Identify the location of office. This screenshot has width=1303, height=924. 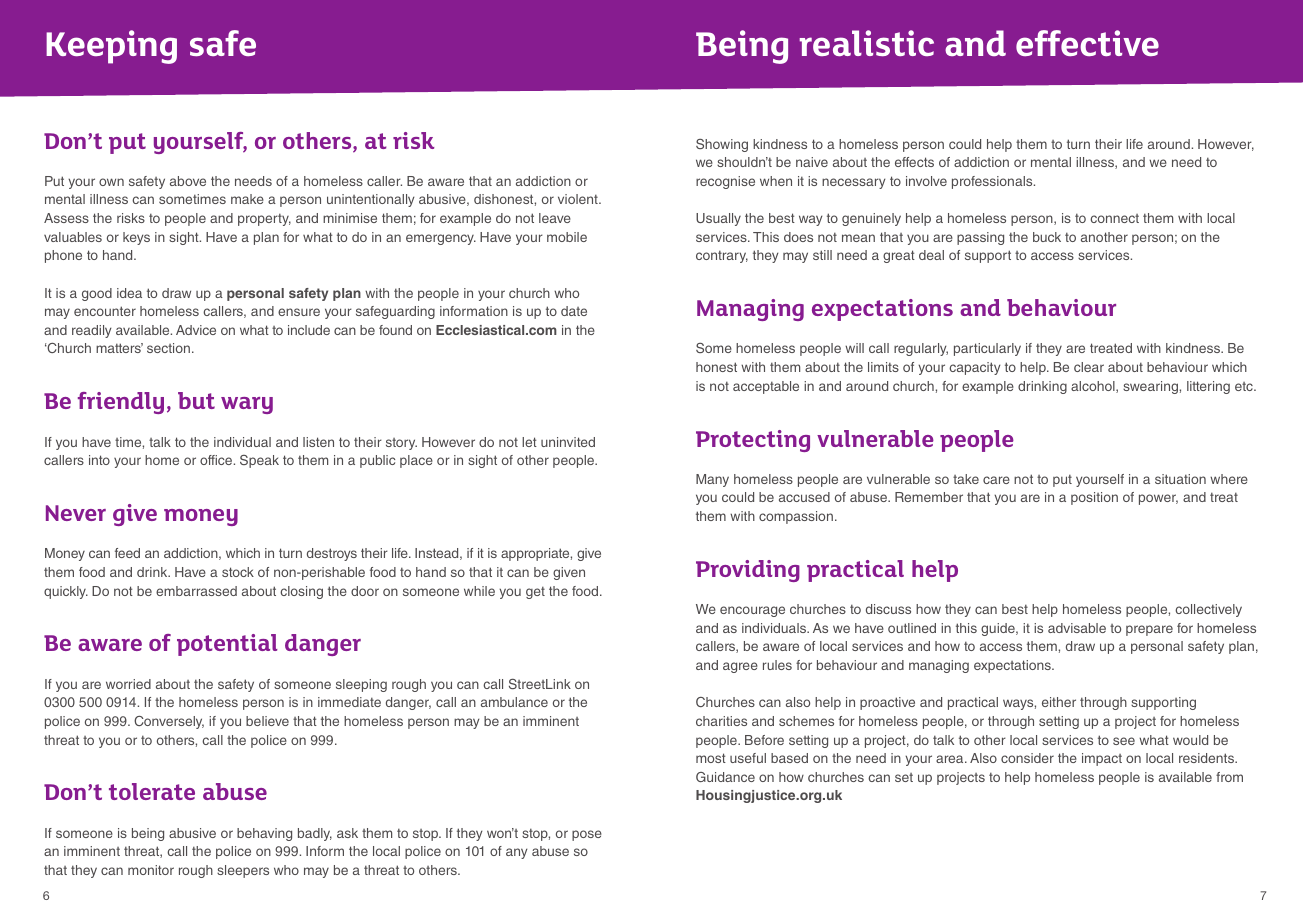
(217, 460).
